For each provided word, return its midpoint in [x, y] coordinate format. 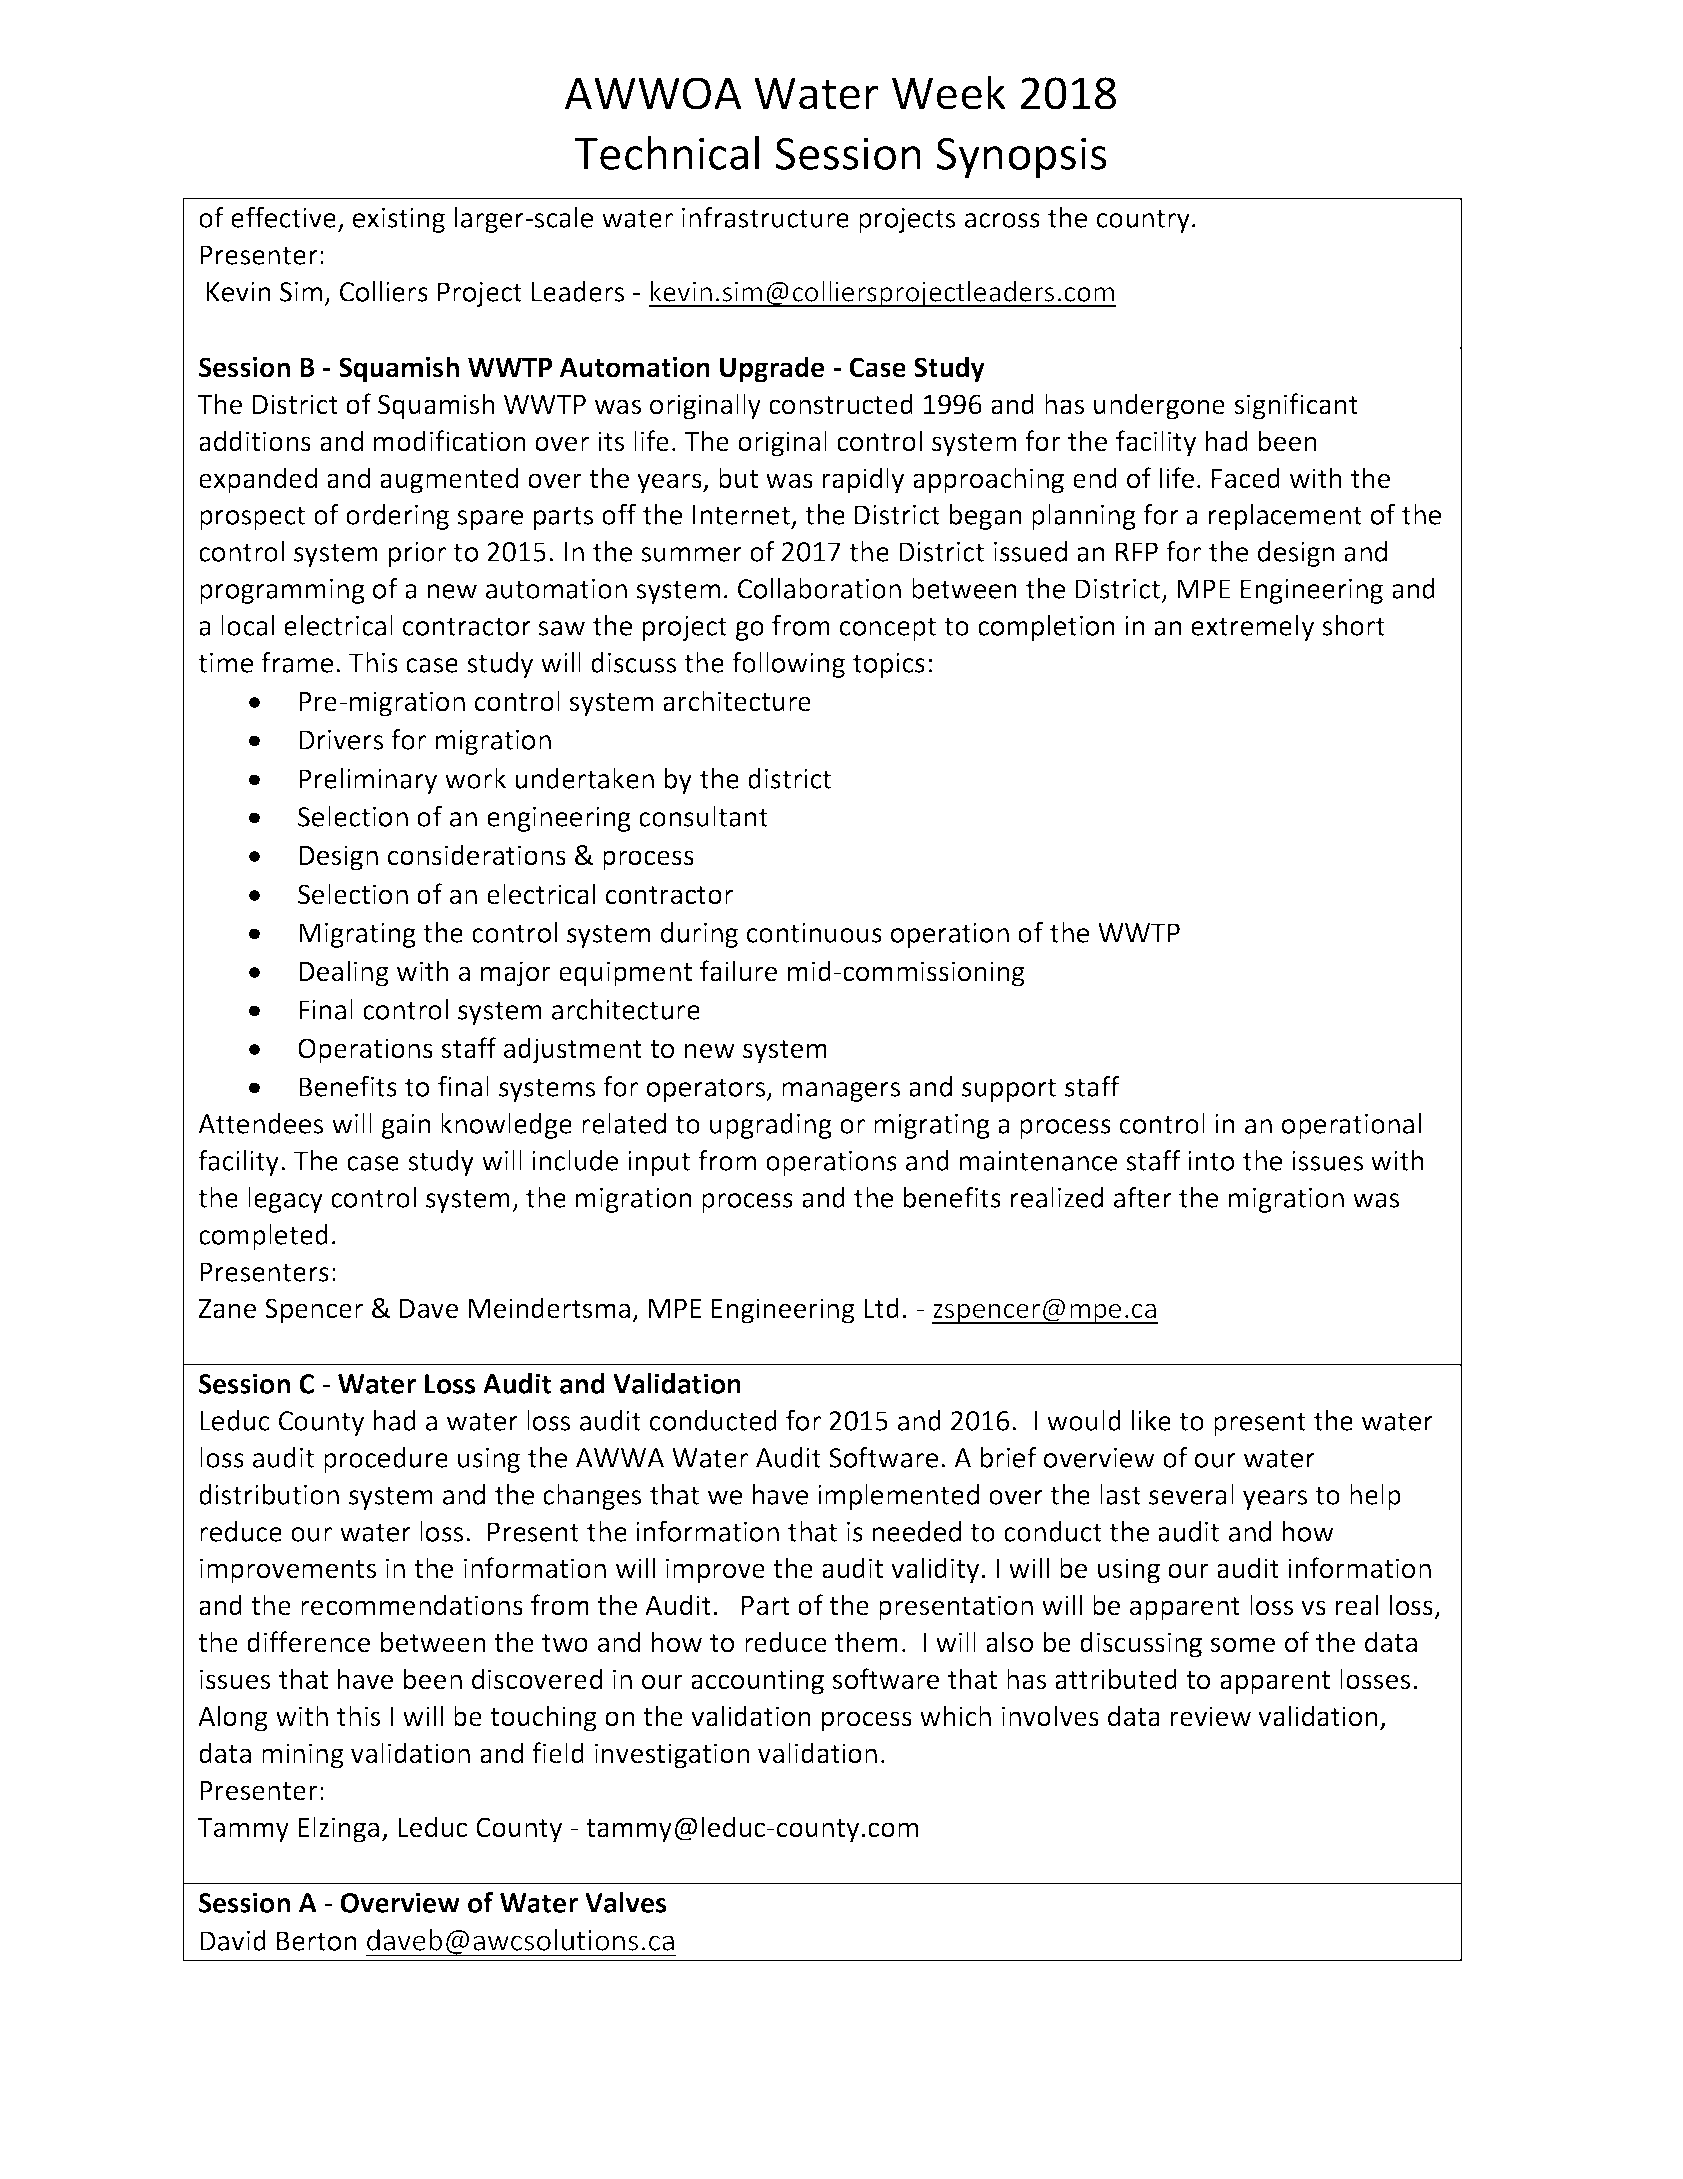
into [1211, 1161]
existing [399, 220]
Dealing [344, 973]
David [233, 1940]
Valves [625, 1902]
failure [738, 971]
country [1143, 221]
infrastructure [765, 217]
